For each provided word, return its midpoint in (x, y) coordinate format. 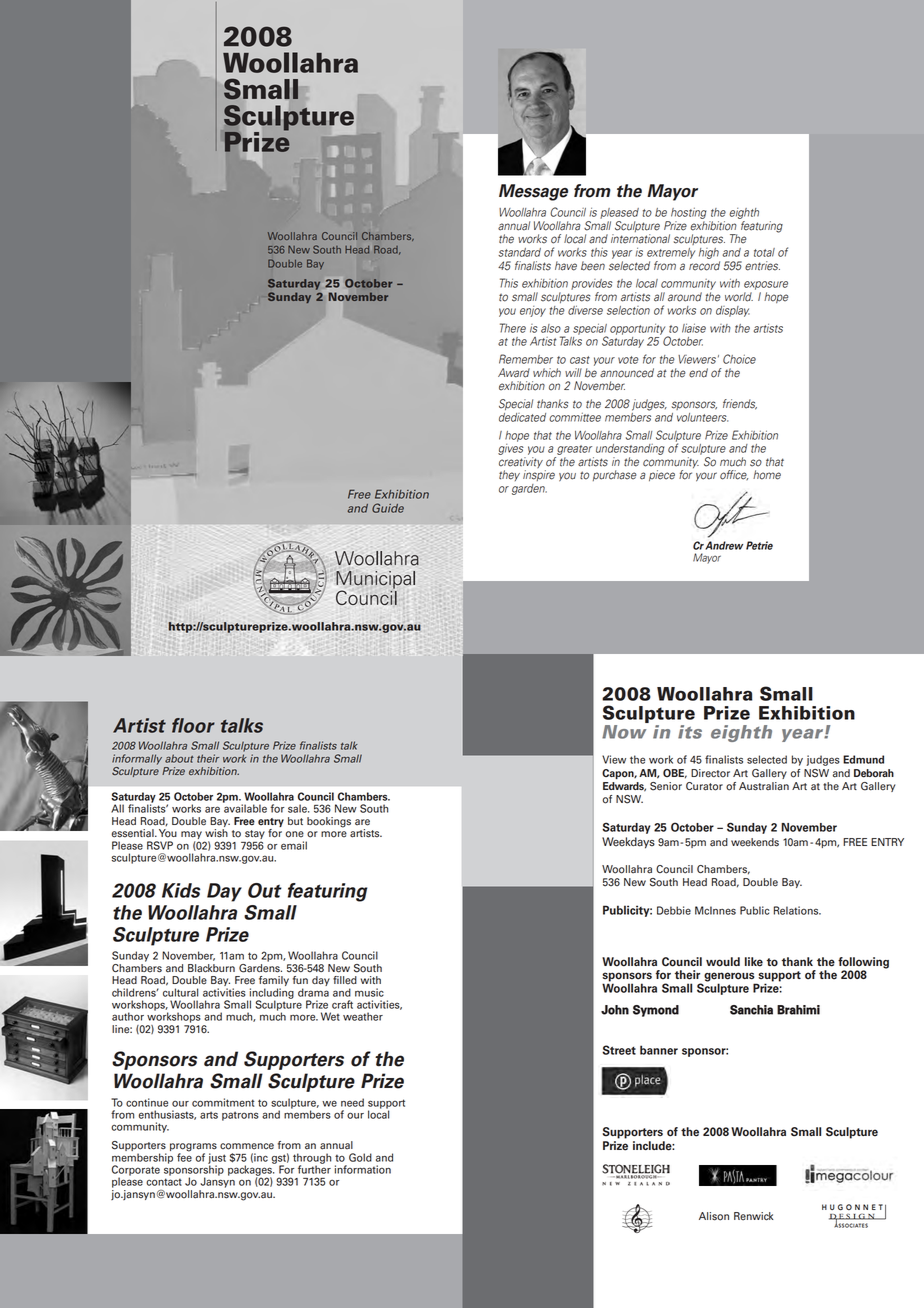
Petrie (759, 545)
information (363, 1169)
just (217, 1159)
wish (216, 833)
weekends (755, 842)
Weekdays (628, 843)
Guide (388, 508)
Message (533, 192)
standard (519, 252)
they (509, 475)
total (764, 252)
